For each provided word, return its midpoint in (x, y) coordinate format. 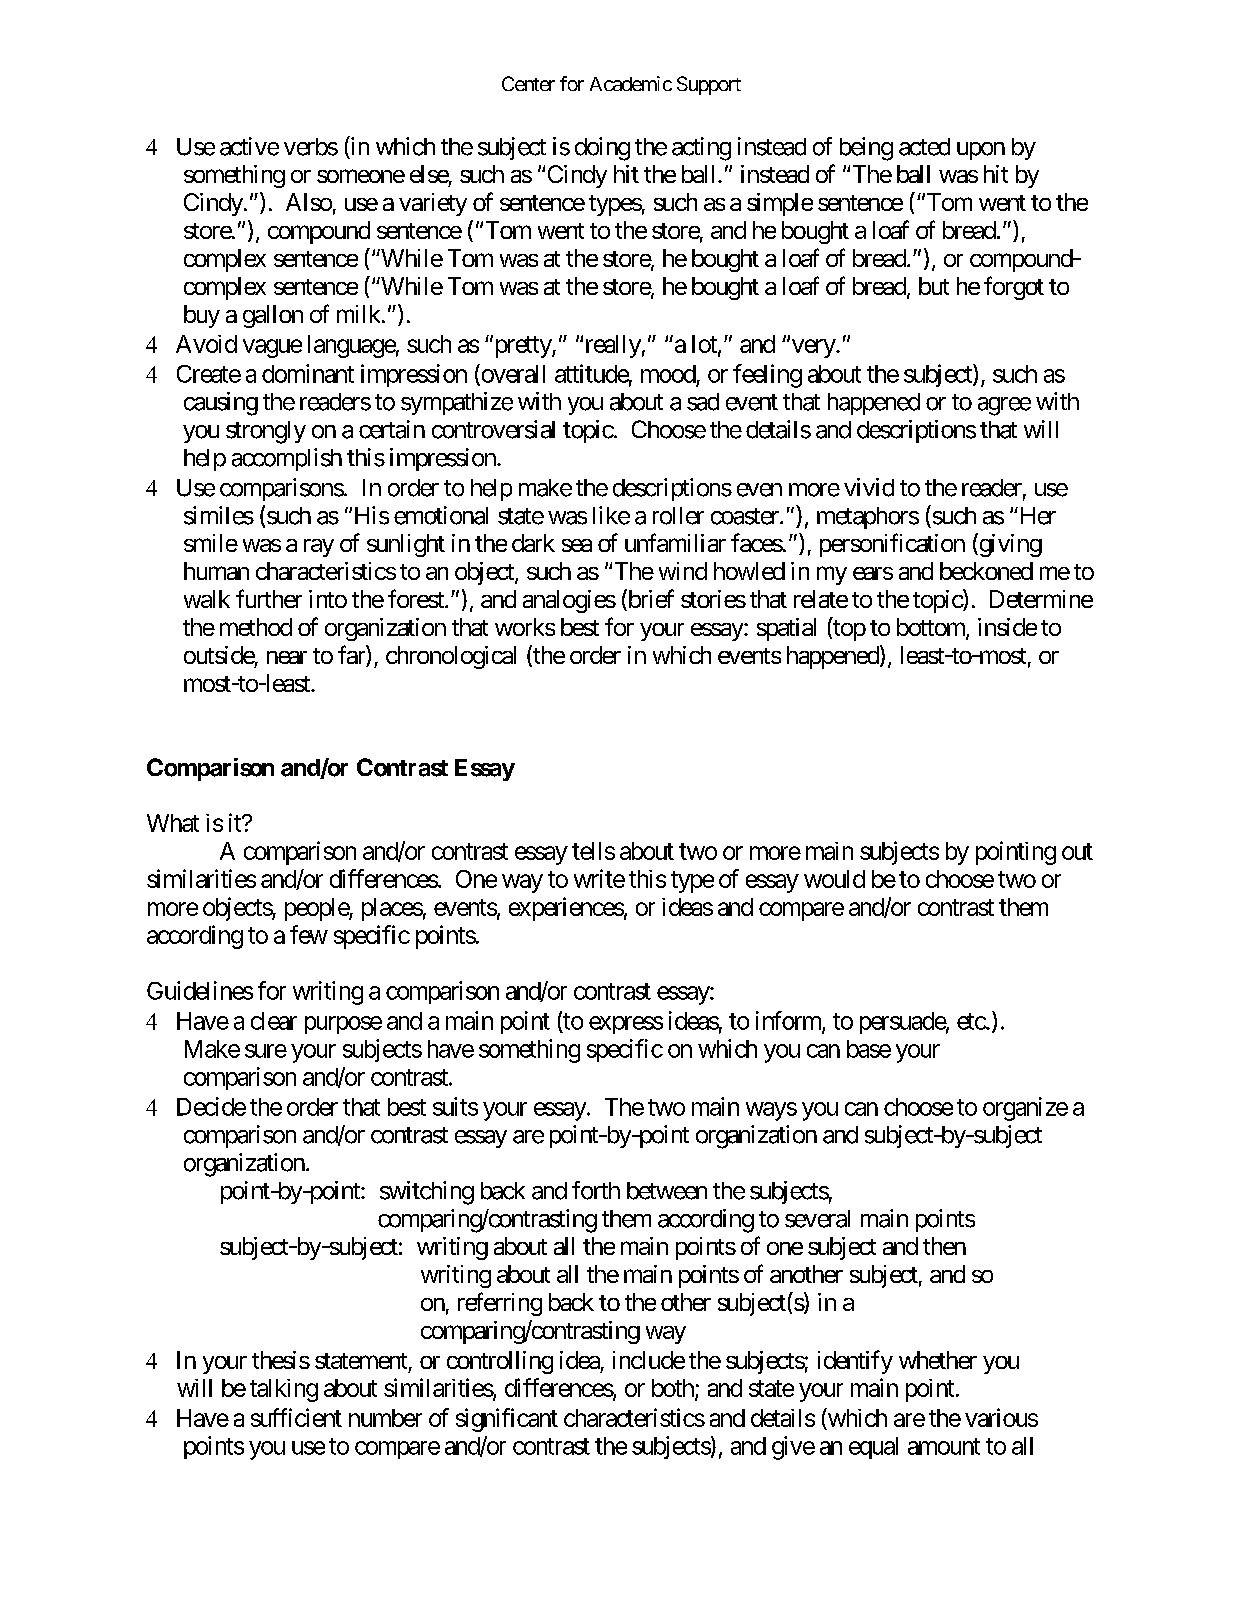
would (834, 879)
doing (602, 149)
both (674, 1389)
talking (284, 1390)
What (173, 823)
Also (309, 202)
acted (924, 147)
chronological (451, 657)
